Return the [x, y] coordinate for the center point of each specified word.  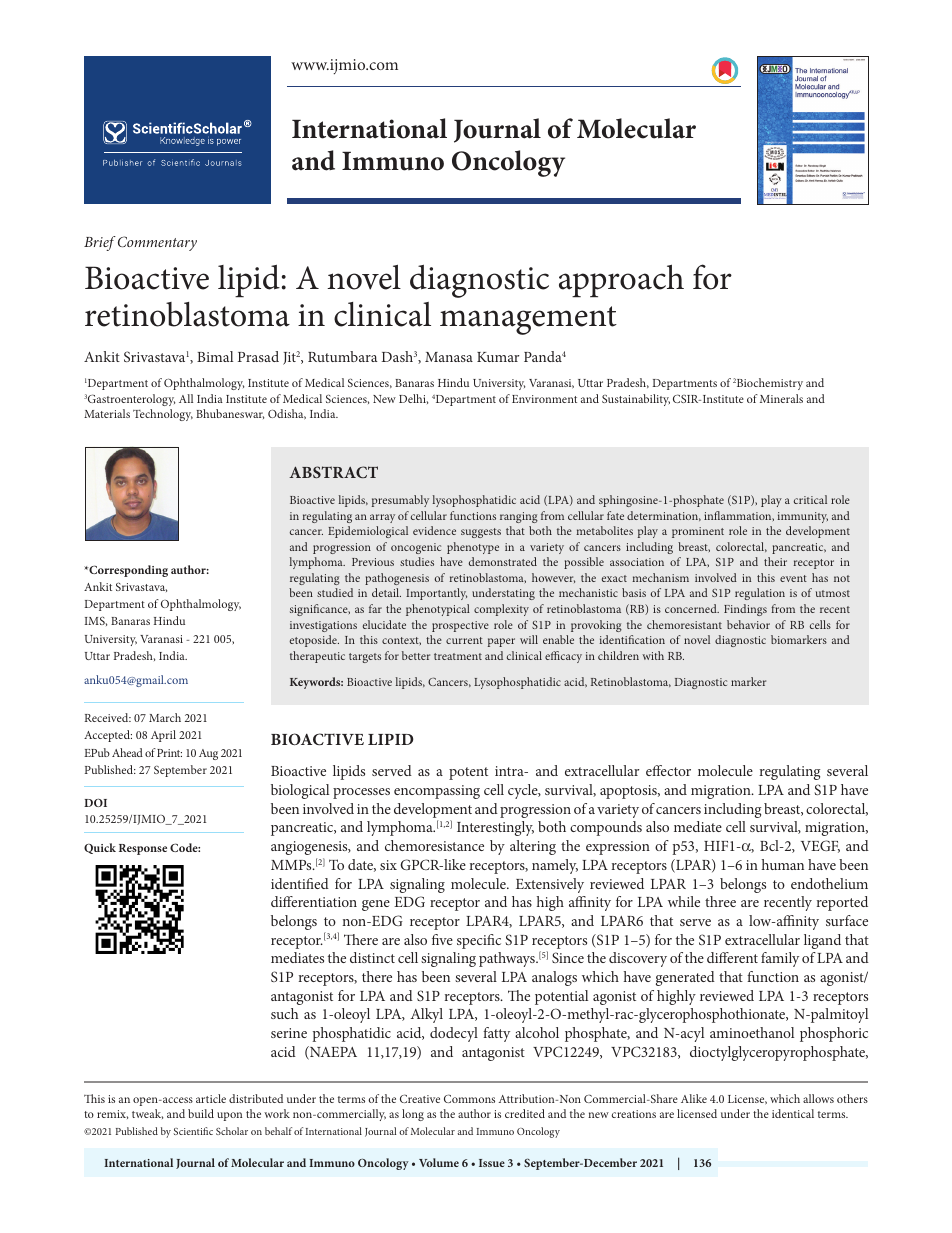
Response [143, 849]
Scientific [193, 1131]
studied [335, 592]
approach [621, 280]
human [783, 864]
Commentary [157, 243]
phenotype [473, 548]
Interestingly [495, 828]
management [528, 320]
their [775, 561]
